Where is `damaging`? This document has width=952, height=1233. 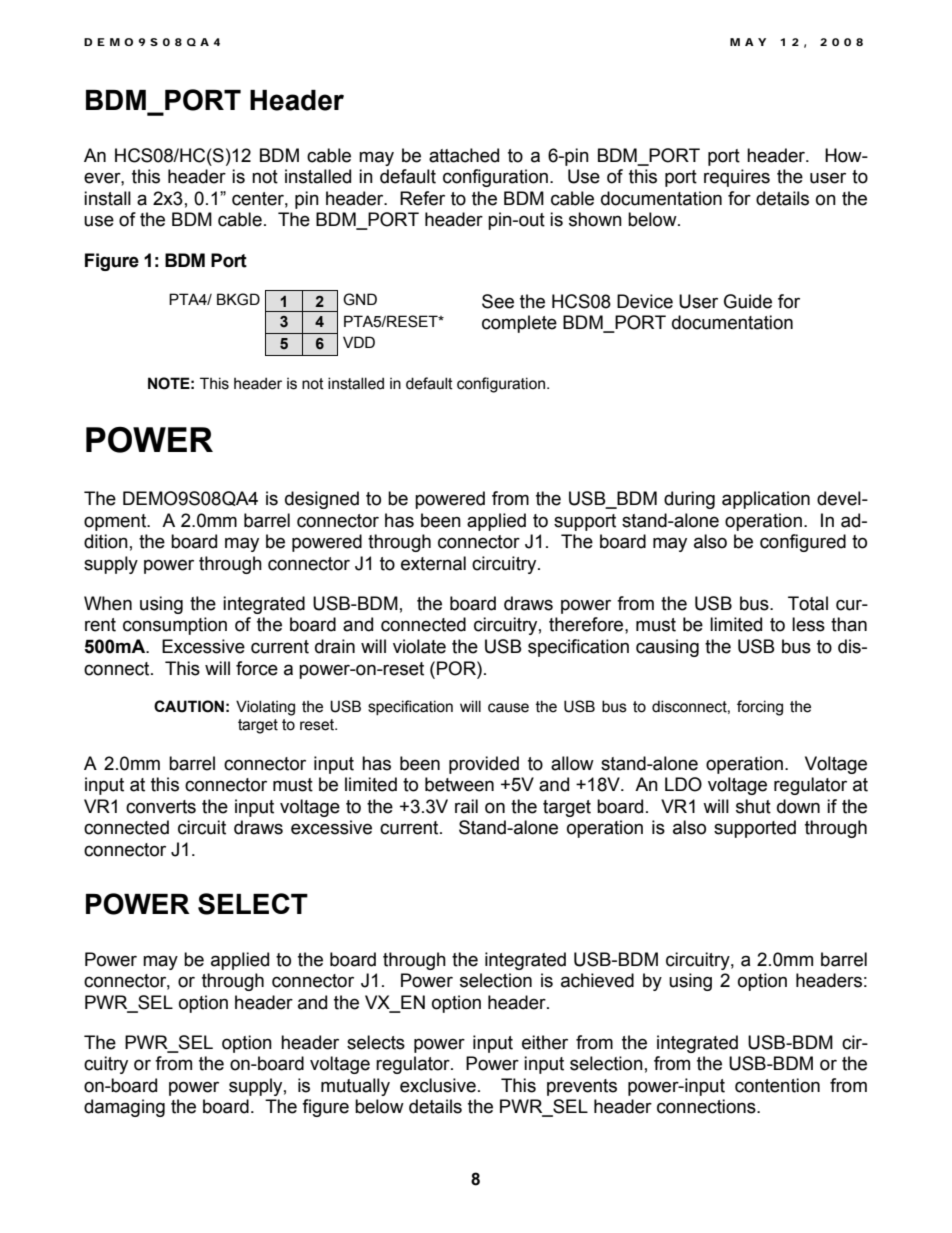
damaging is located at coordinates (124, 1108).
